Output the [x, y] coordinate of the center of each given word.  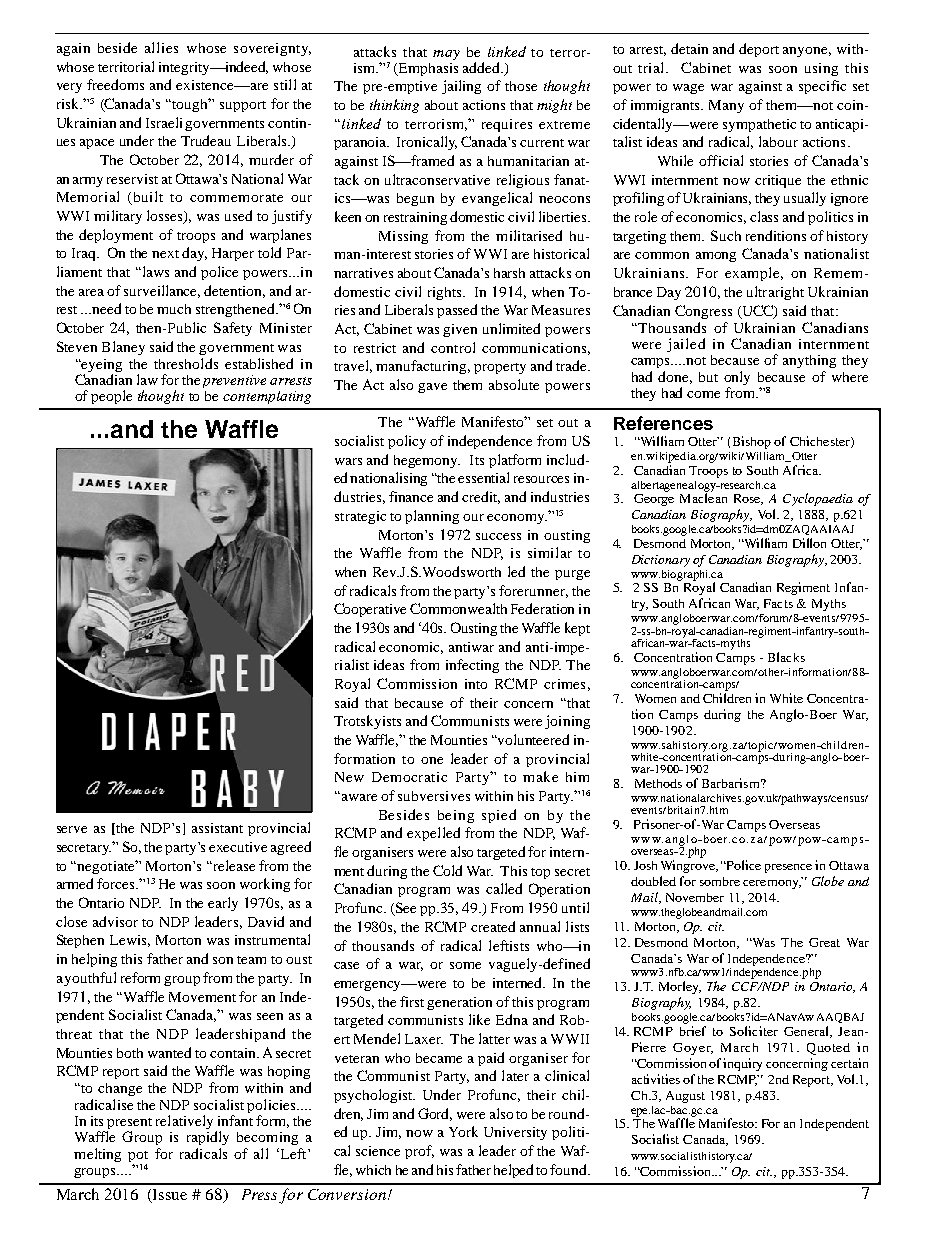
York [463, 1131]
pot [138, 1156]
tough [191, 105]
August [685, 1097]
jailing [461, 87]
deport [759, 50]
